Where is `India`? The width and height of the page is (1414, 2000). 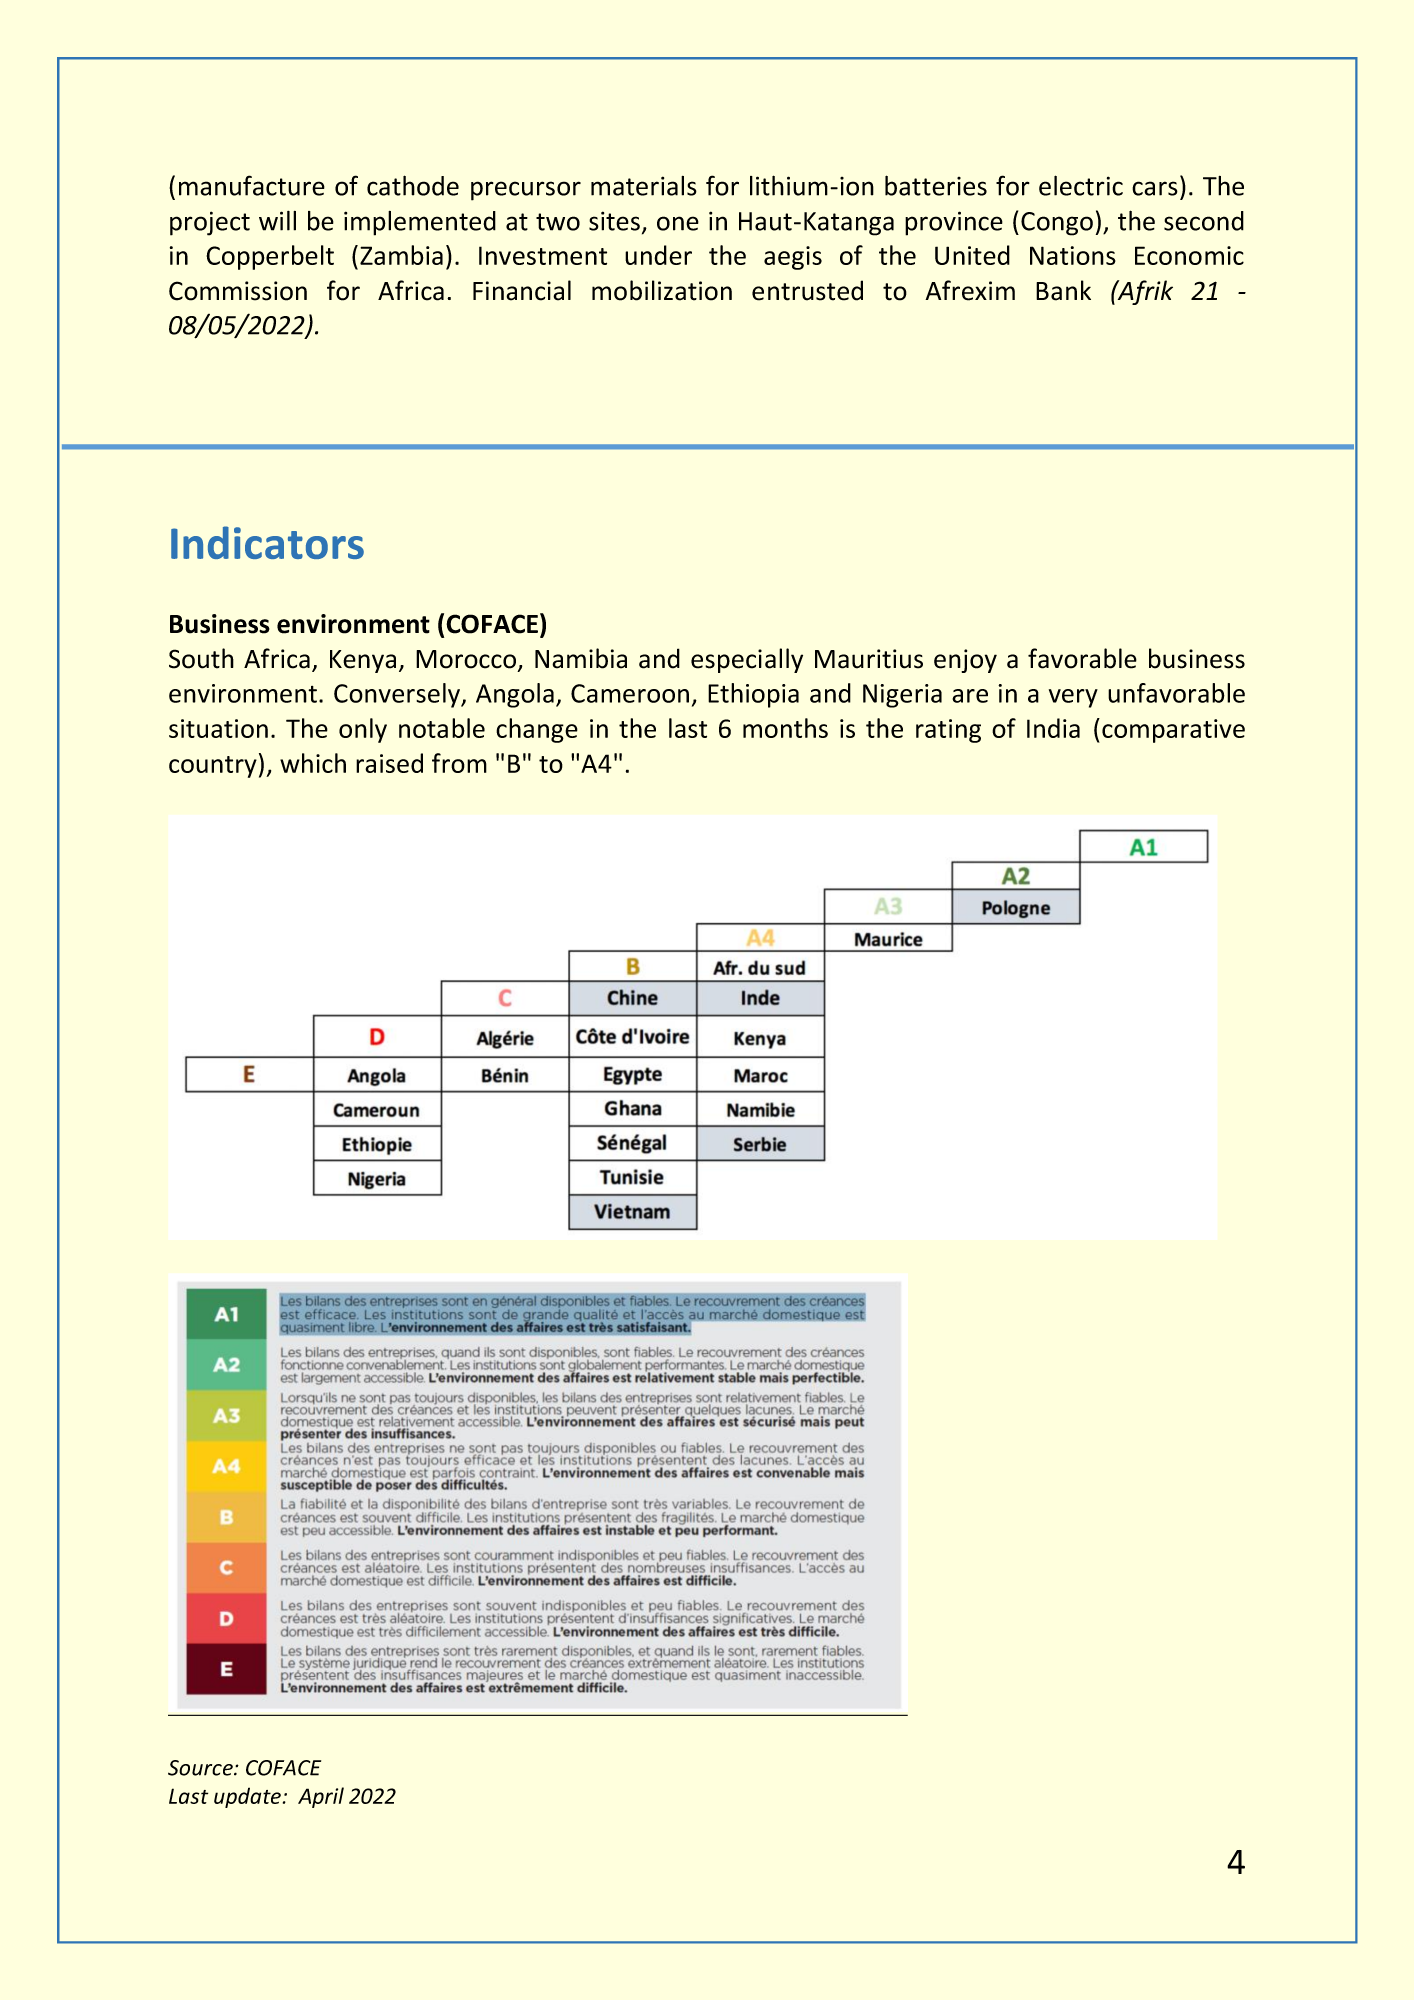 India is located at coordinates (1053, 728).
